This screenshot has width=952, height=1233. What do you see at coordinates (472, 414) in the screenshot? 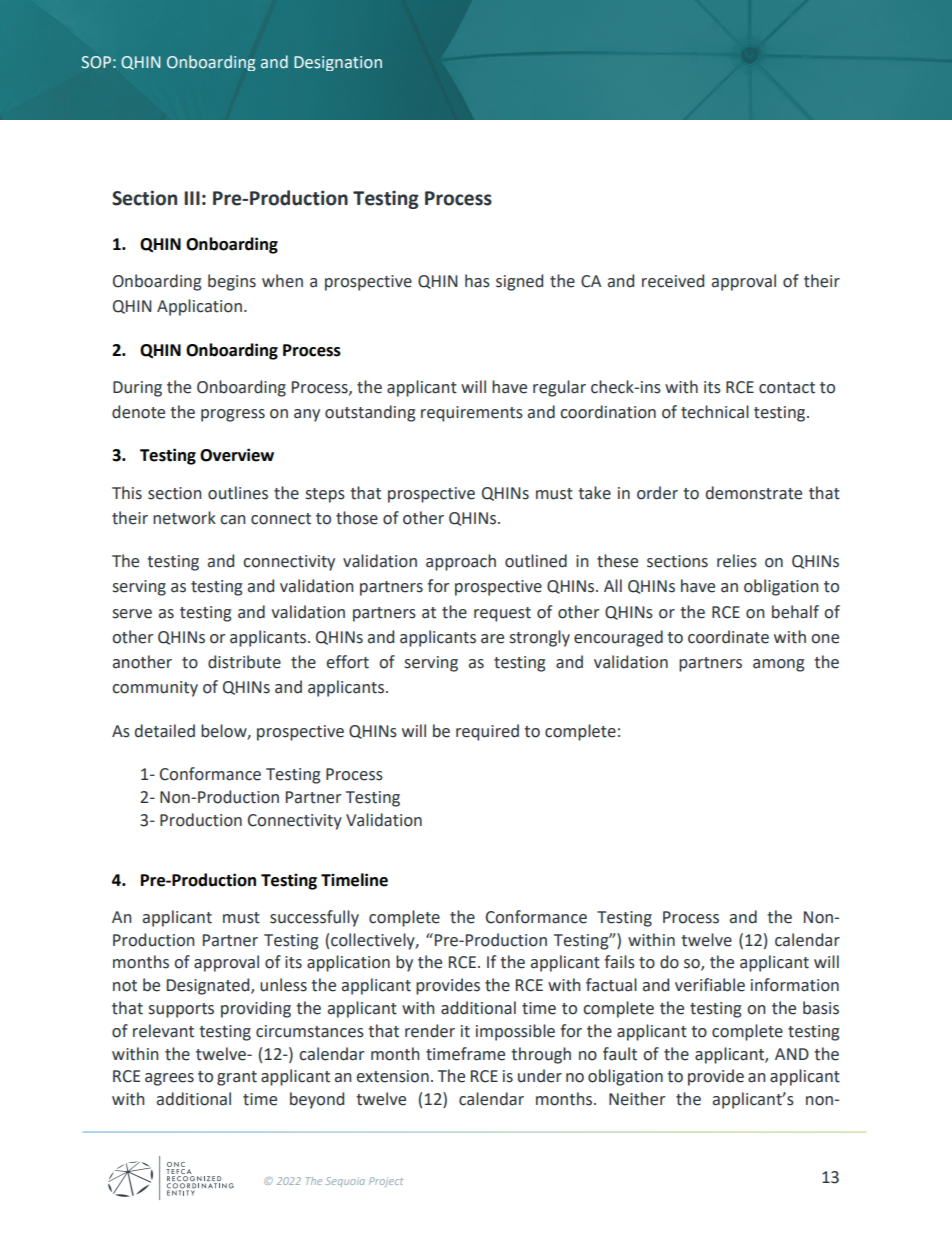
I see `requirements` at bounding box center [472, 414].
